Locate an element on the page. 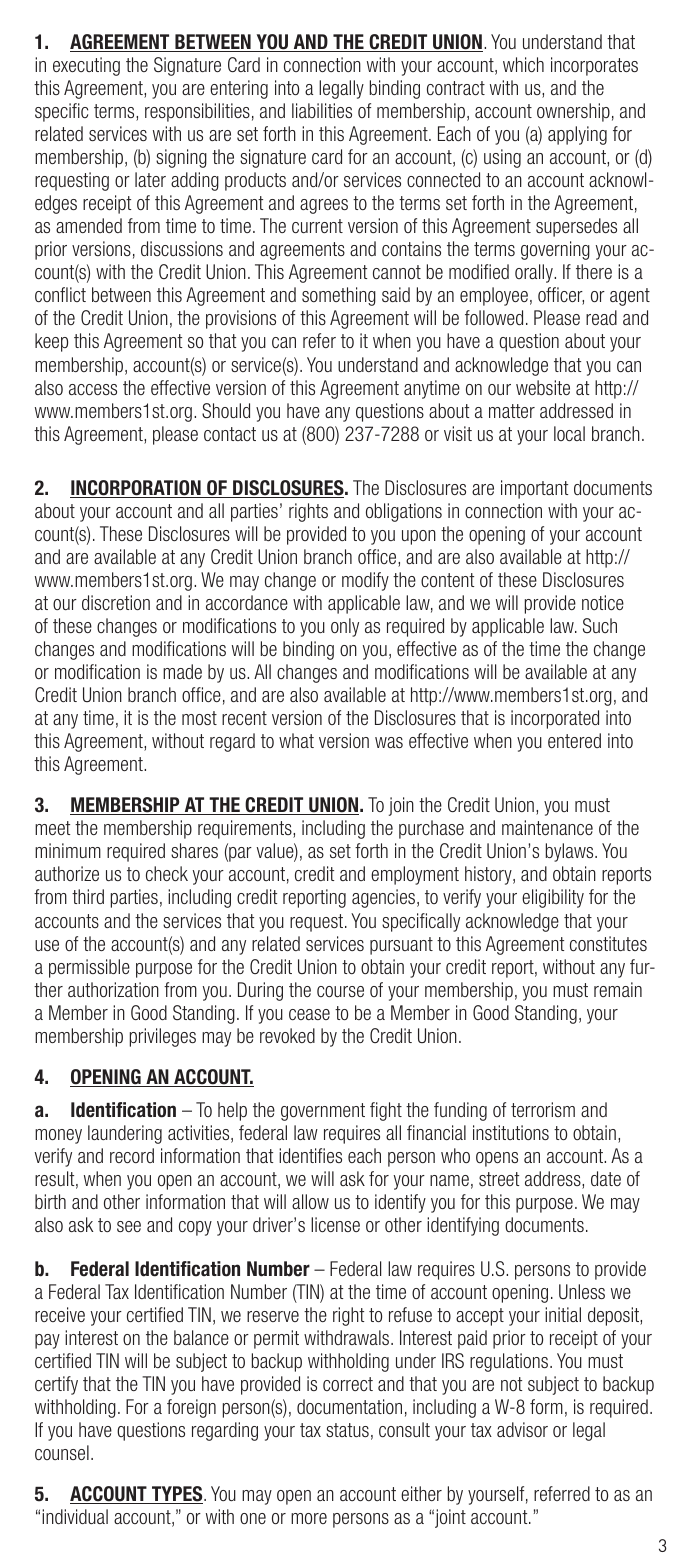 The height and width of the document is (1568, 691). executing is located at coordinates (86, 66).
